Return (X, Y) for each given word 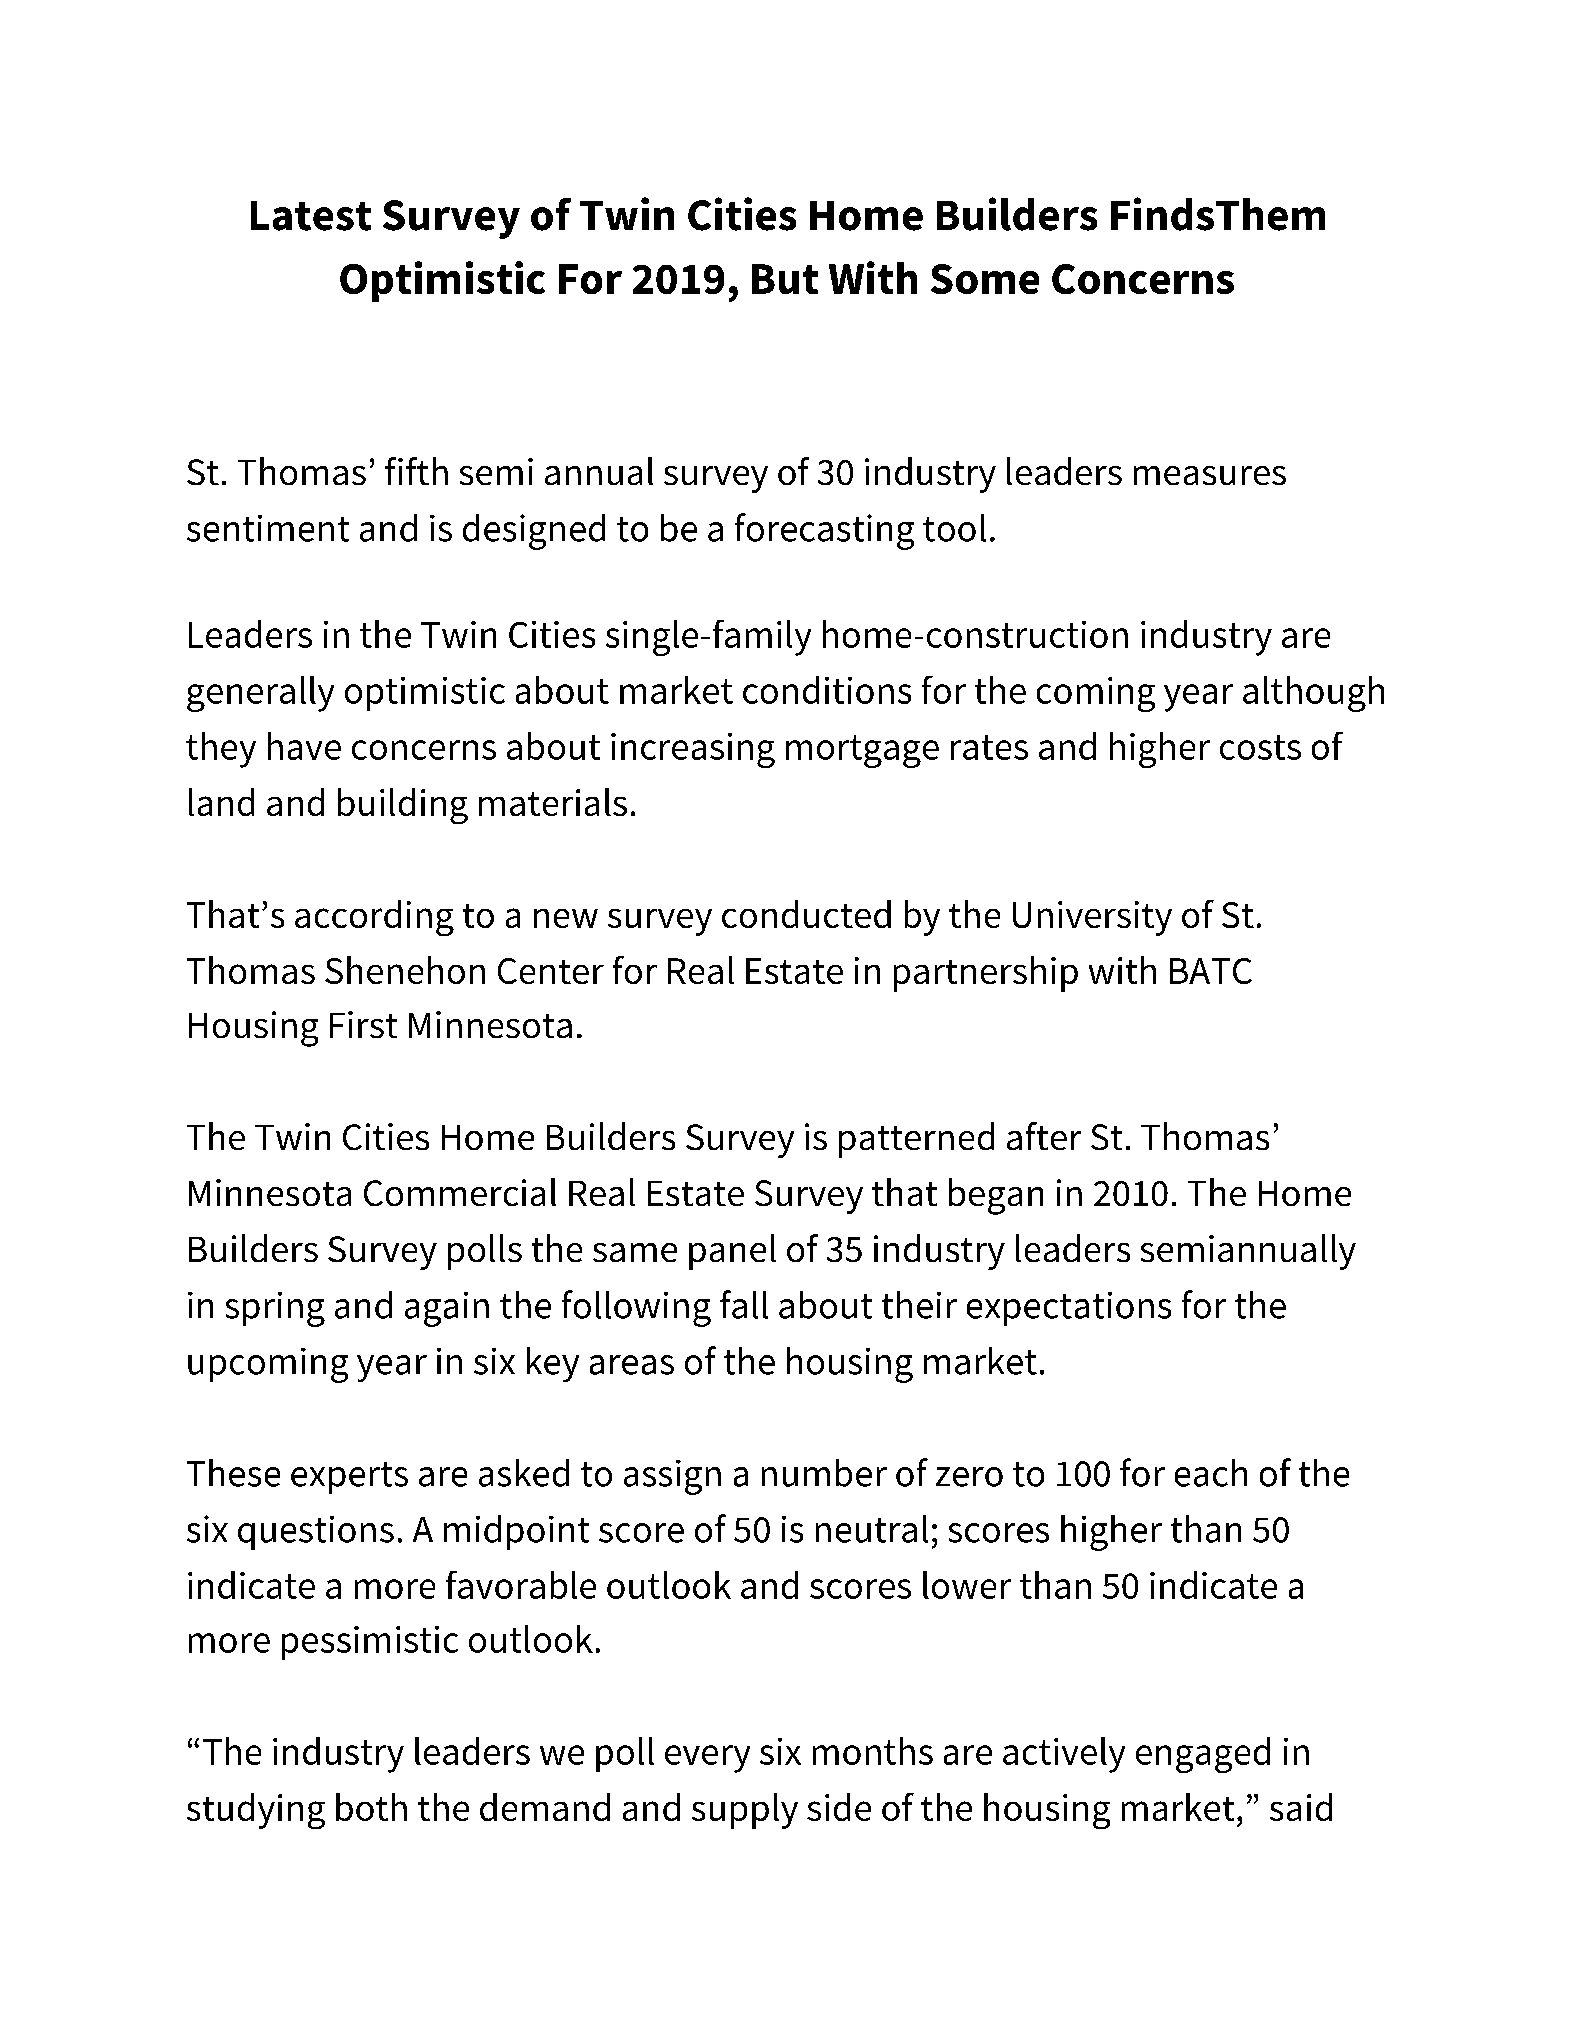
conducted (806, 914)
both (371, 1807)
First (363, 1024)
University (1092, 918)
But (785, 279)
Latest (311, 216)
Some (985, 279)
